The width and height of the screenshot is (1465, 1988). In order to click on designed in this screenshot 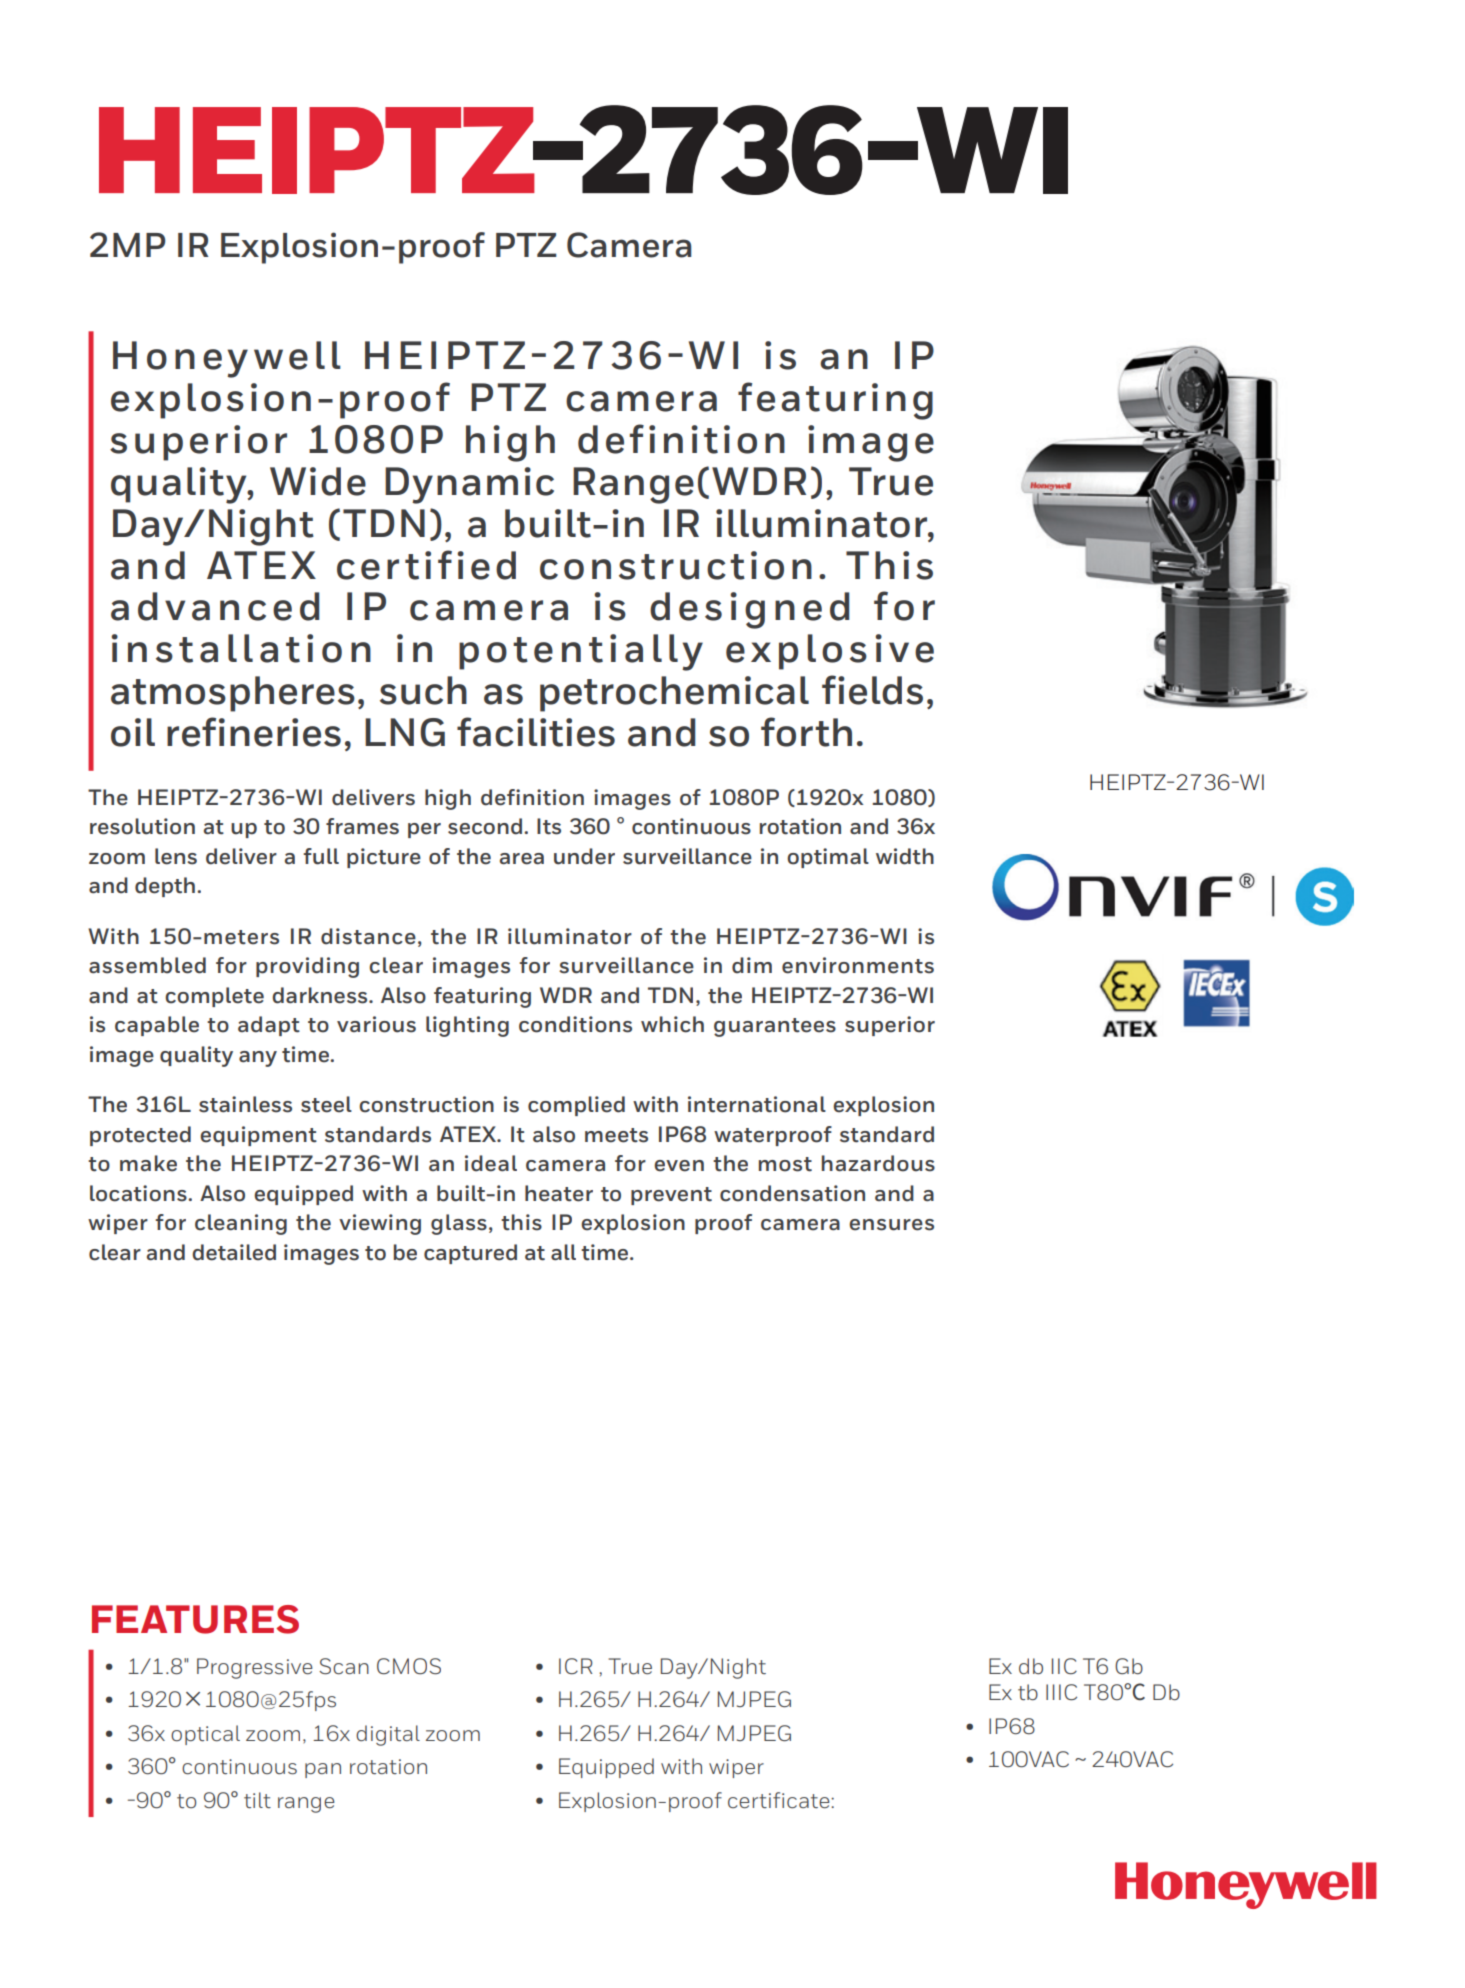, I will do `click(749, 610)`.
